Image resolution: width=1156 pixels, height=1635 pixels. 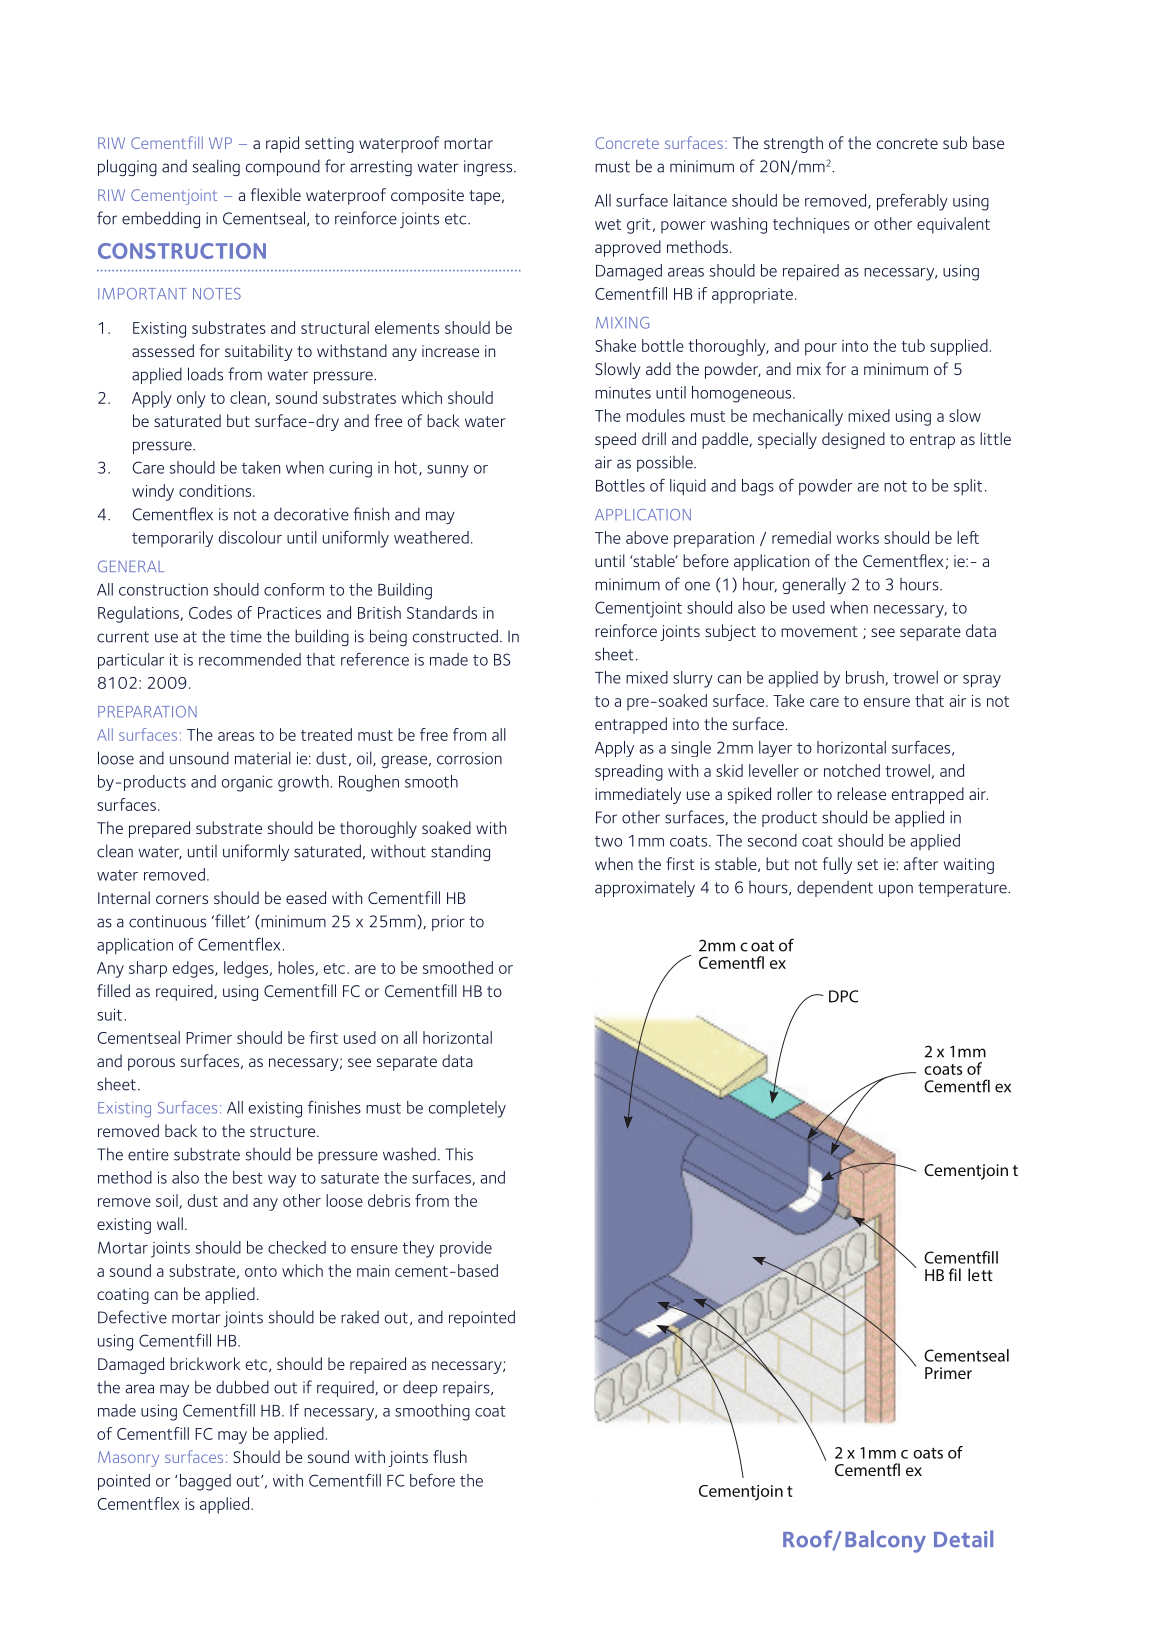 I want to click on bagged, so click(x=204, y=1482).
